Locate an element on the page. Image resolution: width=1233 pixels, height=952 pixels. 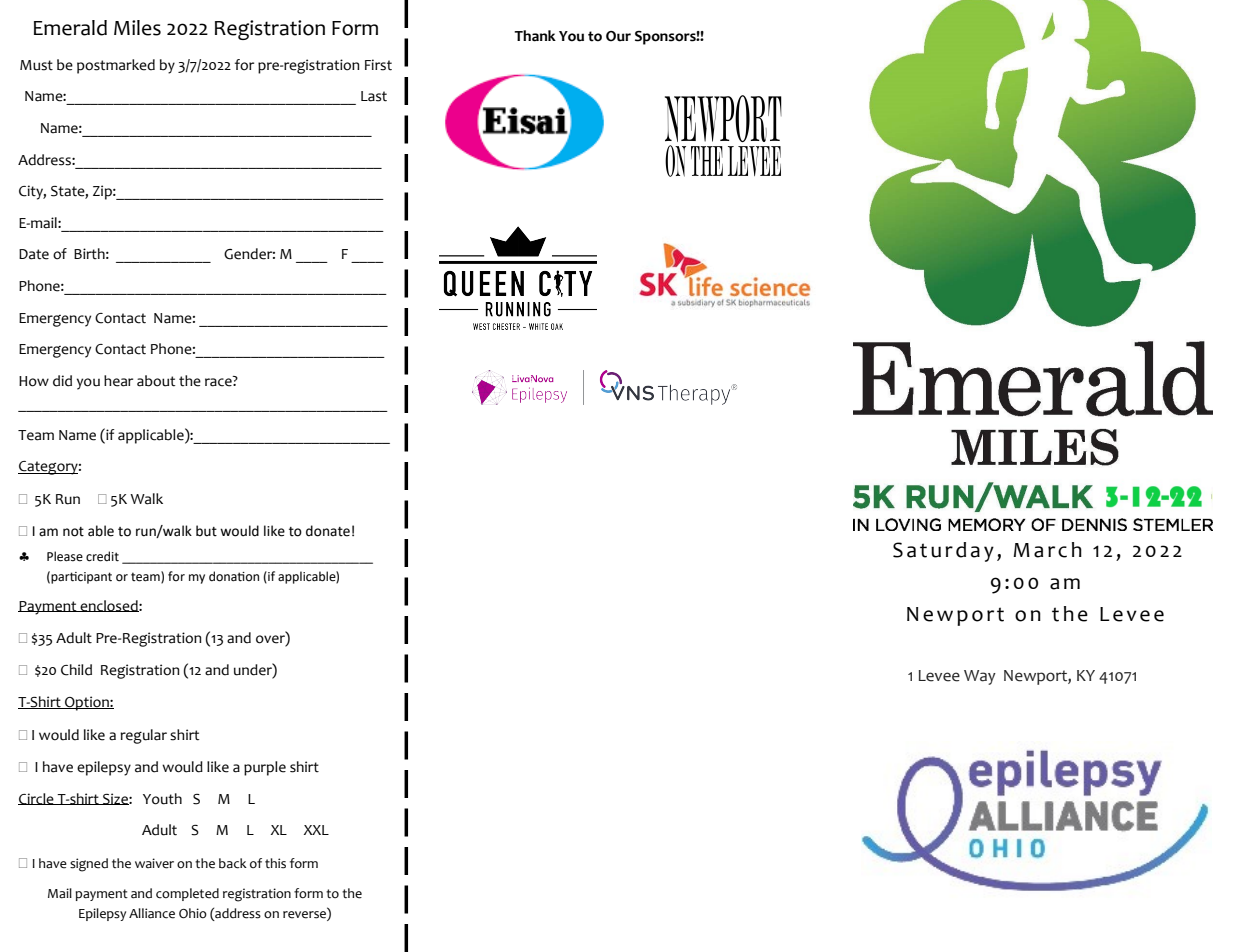
completed is located at coordinates (187, 894).
